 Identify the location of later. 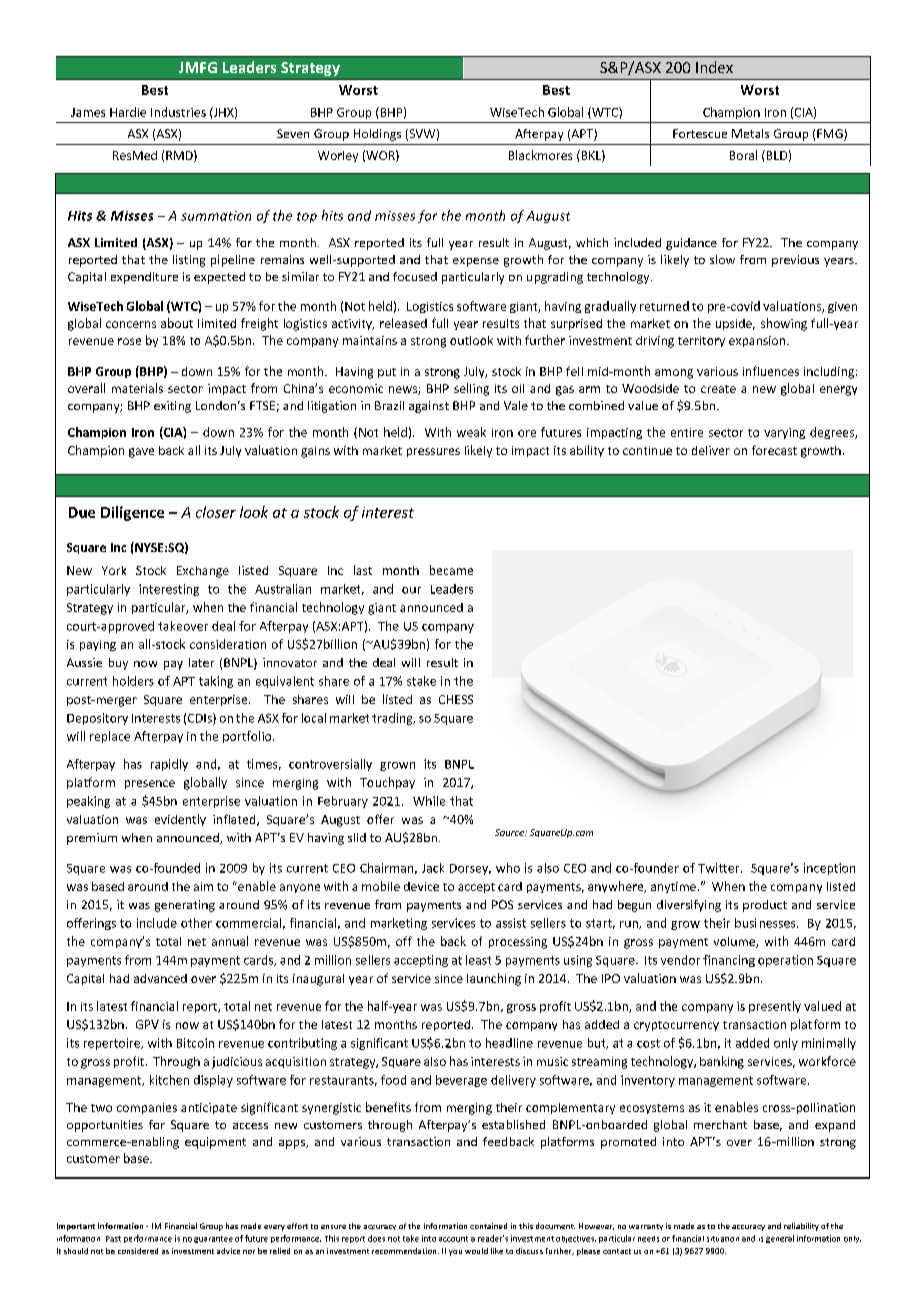
(201, 662).
